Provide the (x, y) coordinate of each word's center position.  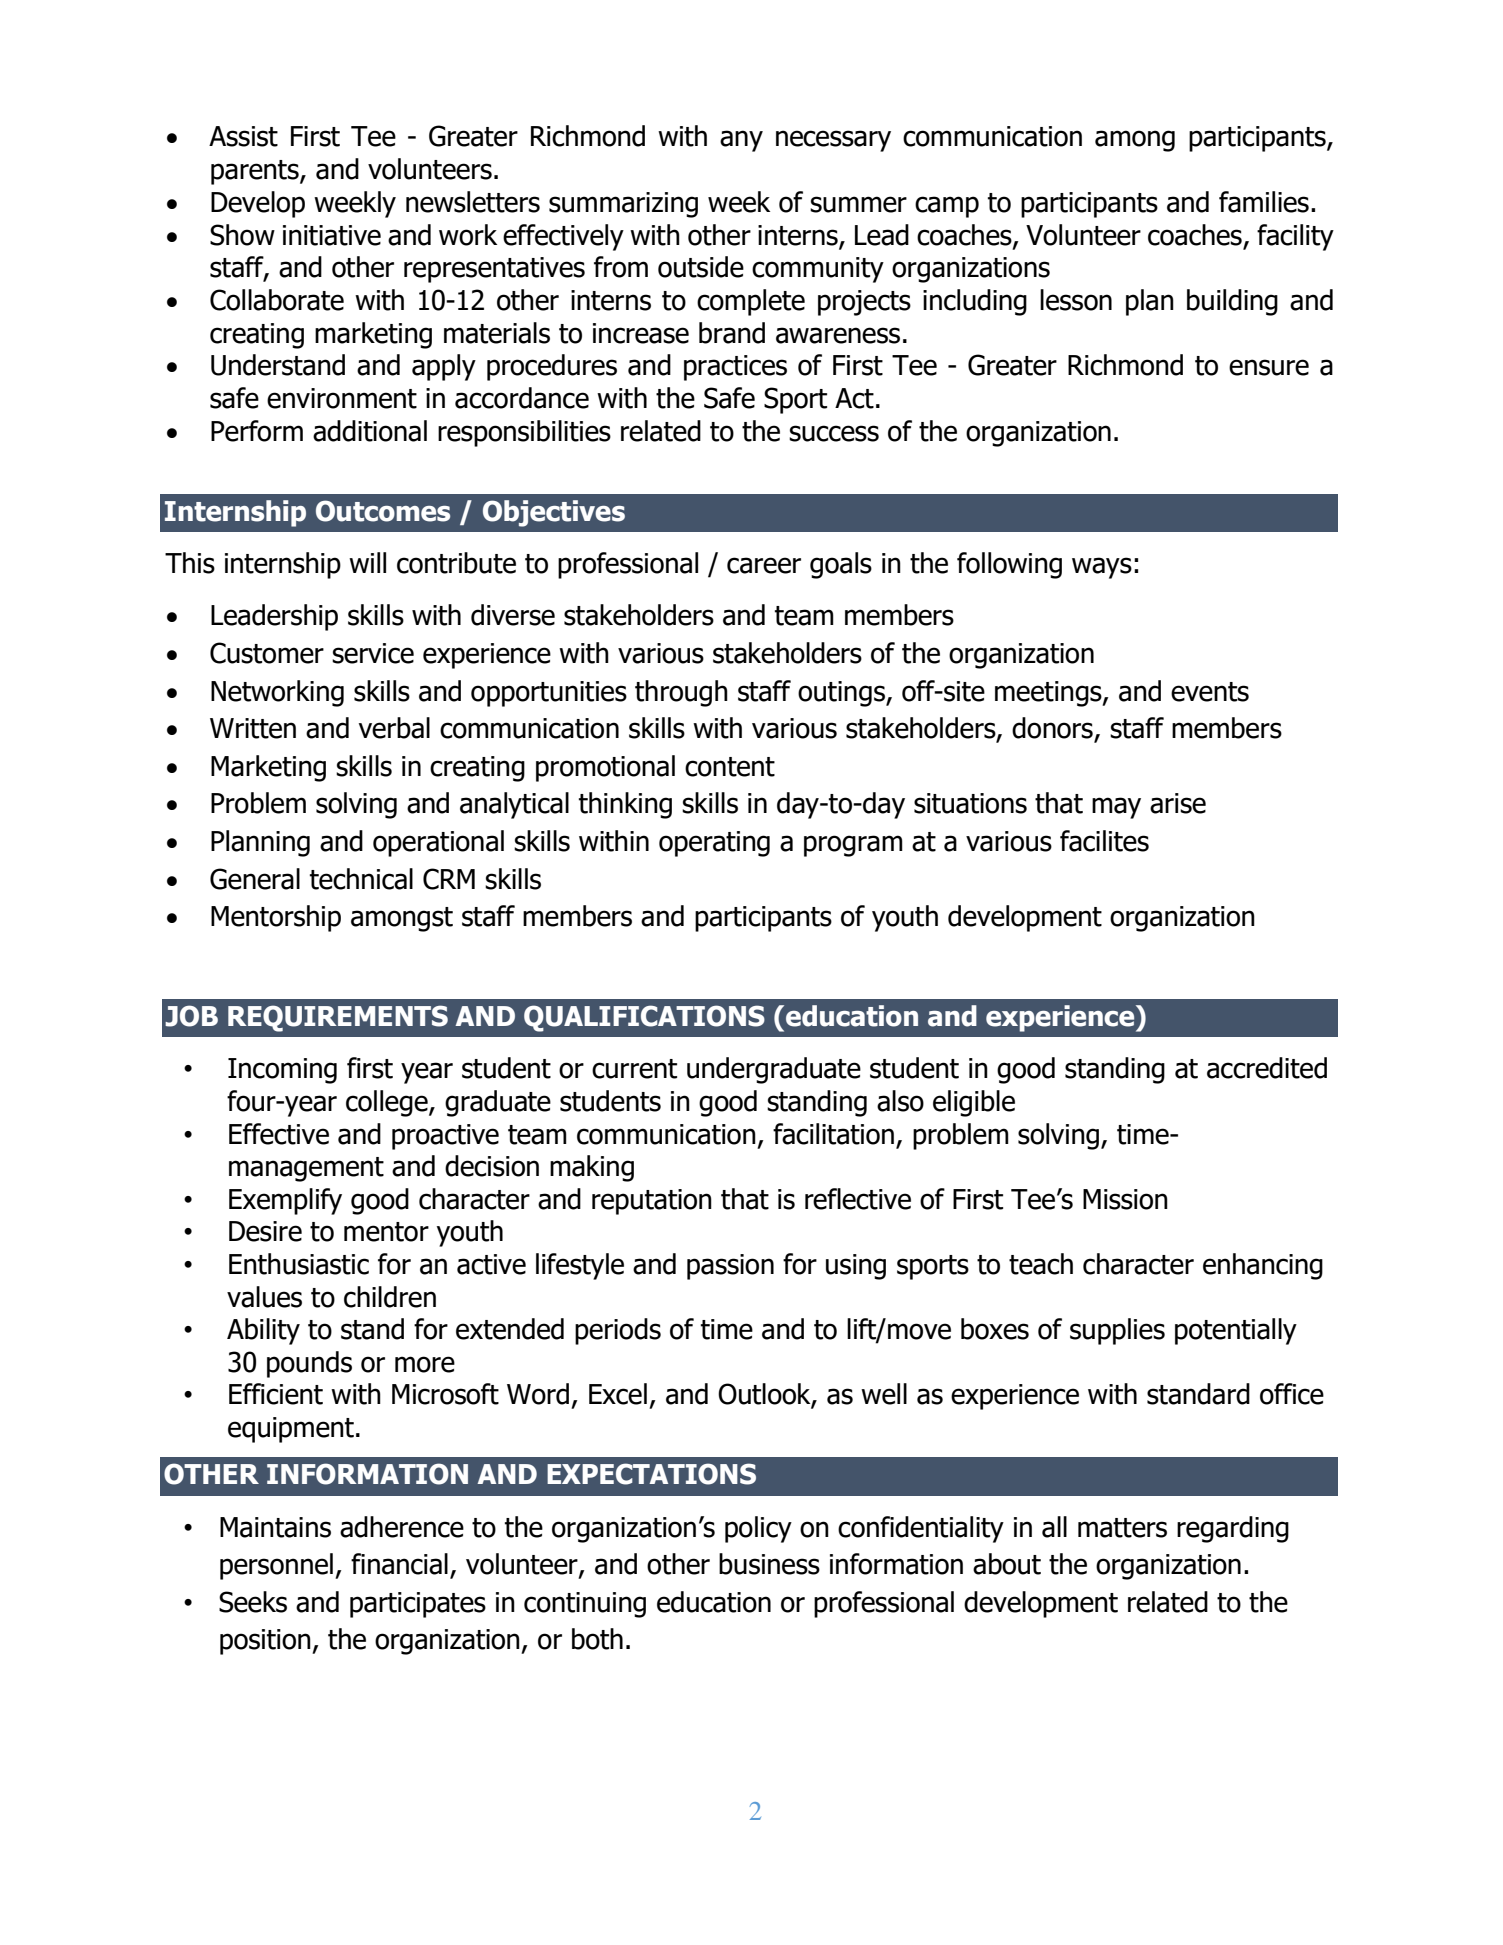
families (1264, 202)
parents (256, 172)
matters (1122, 1528)
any (741, 141)
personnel (276, 1566)
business (769, 1564)
